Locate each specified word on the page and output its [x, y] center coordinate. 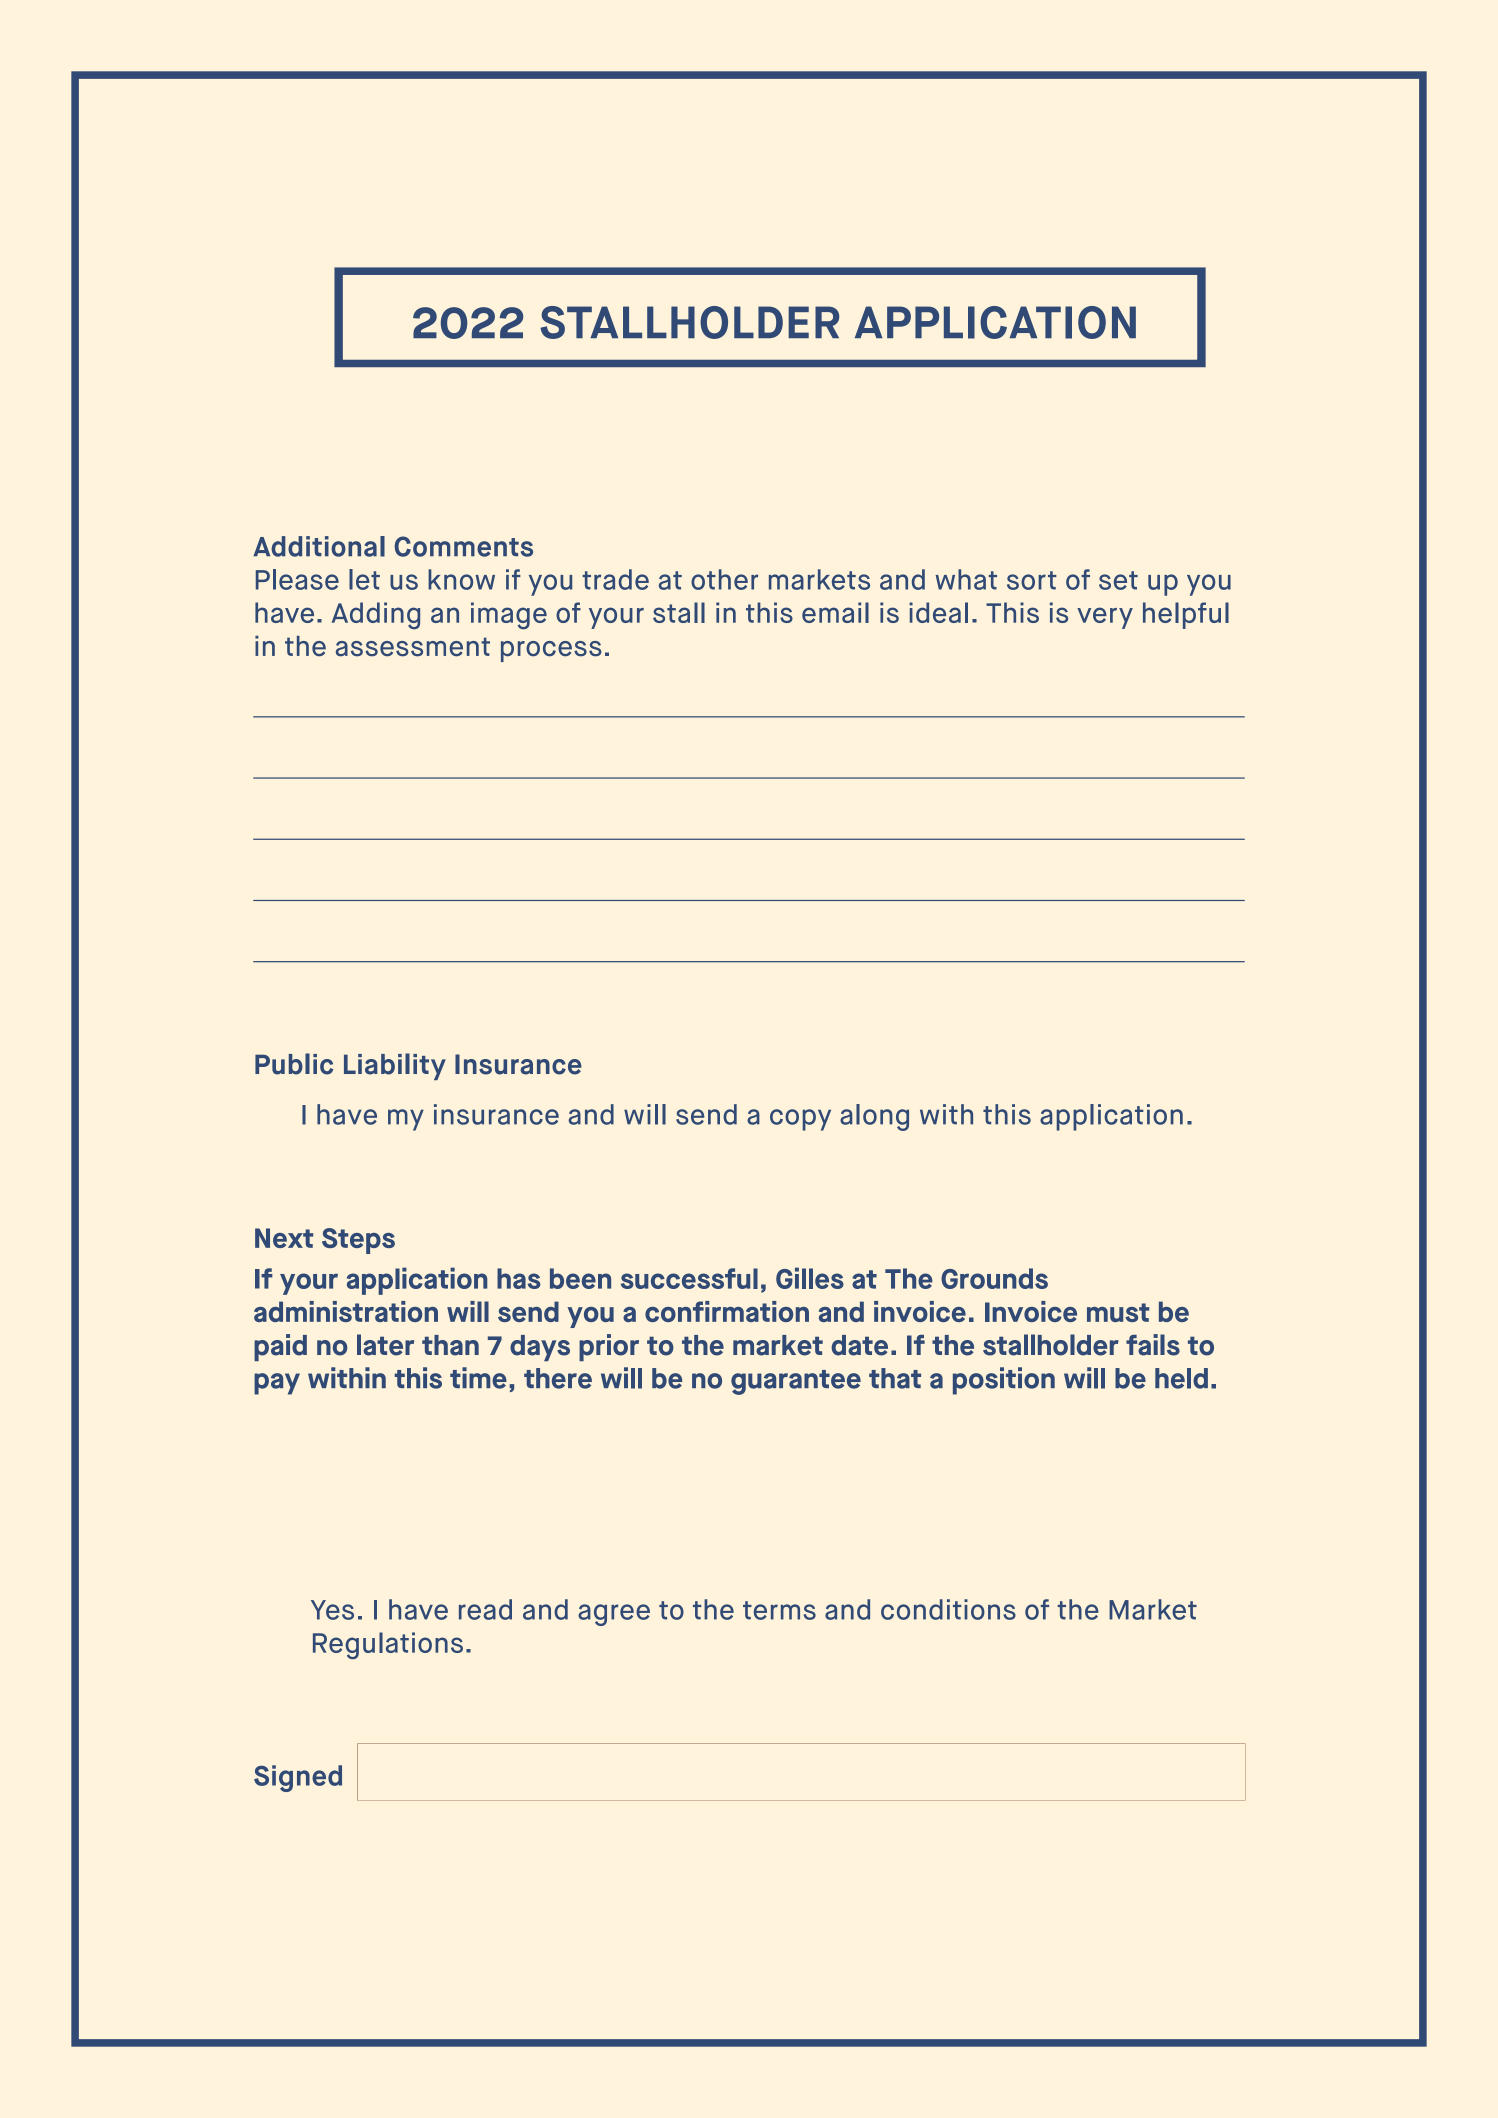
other [724, 579]
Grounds [994, 1278]
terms [779, 1610]
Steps [358, 1241]
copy [800, 1120]
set [1118, 580]
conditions [948, 1609]
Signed [298, 1778]
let [364, 579]
